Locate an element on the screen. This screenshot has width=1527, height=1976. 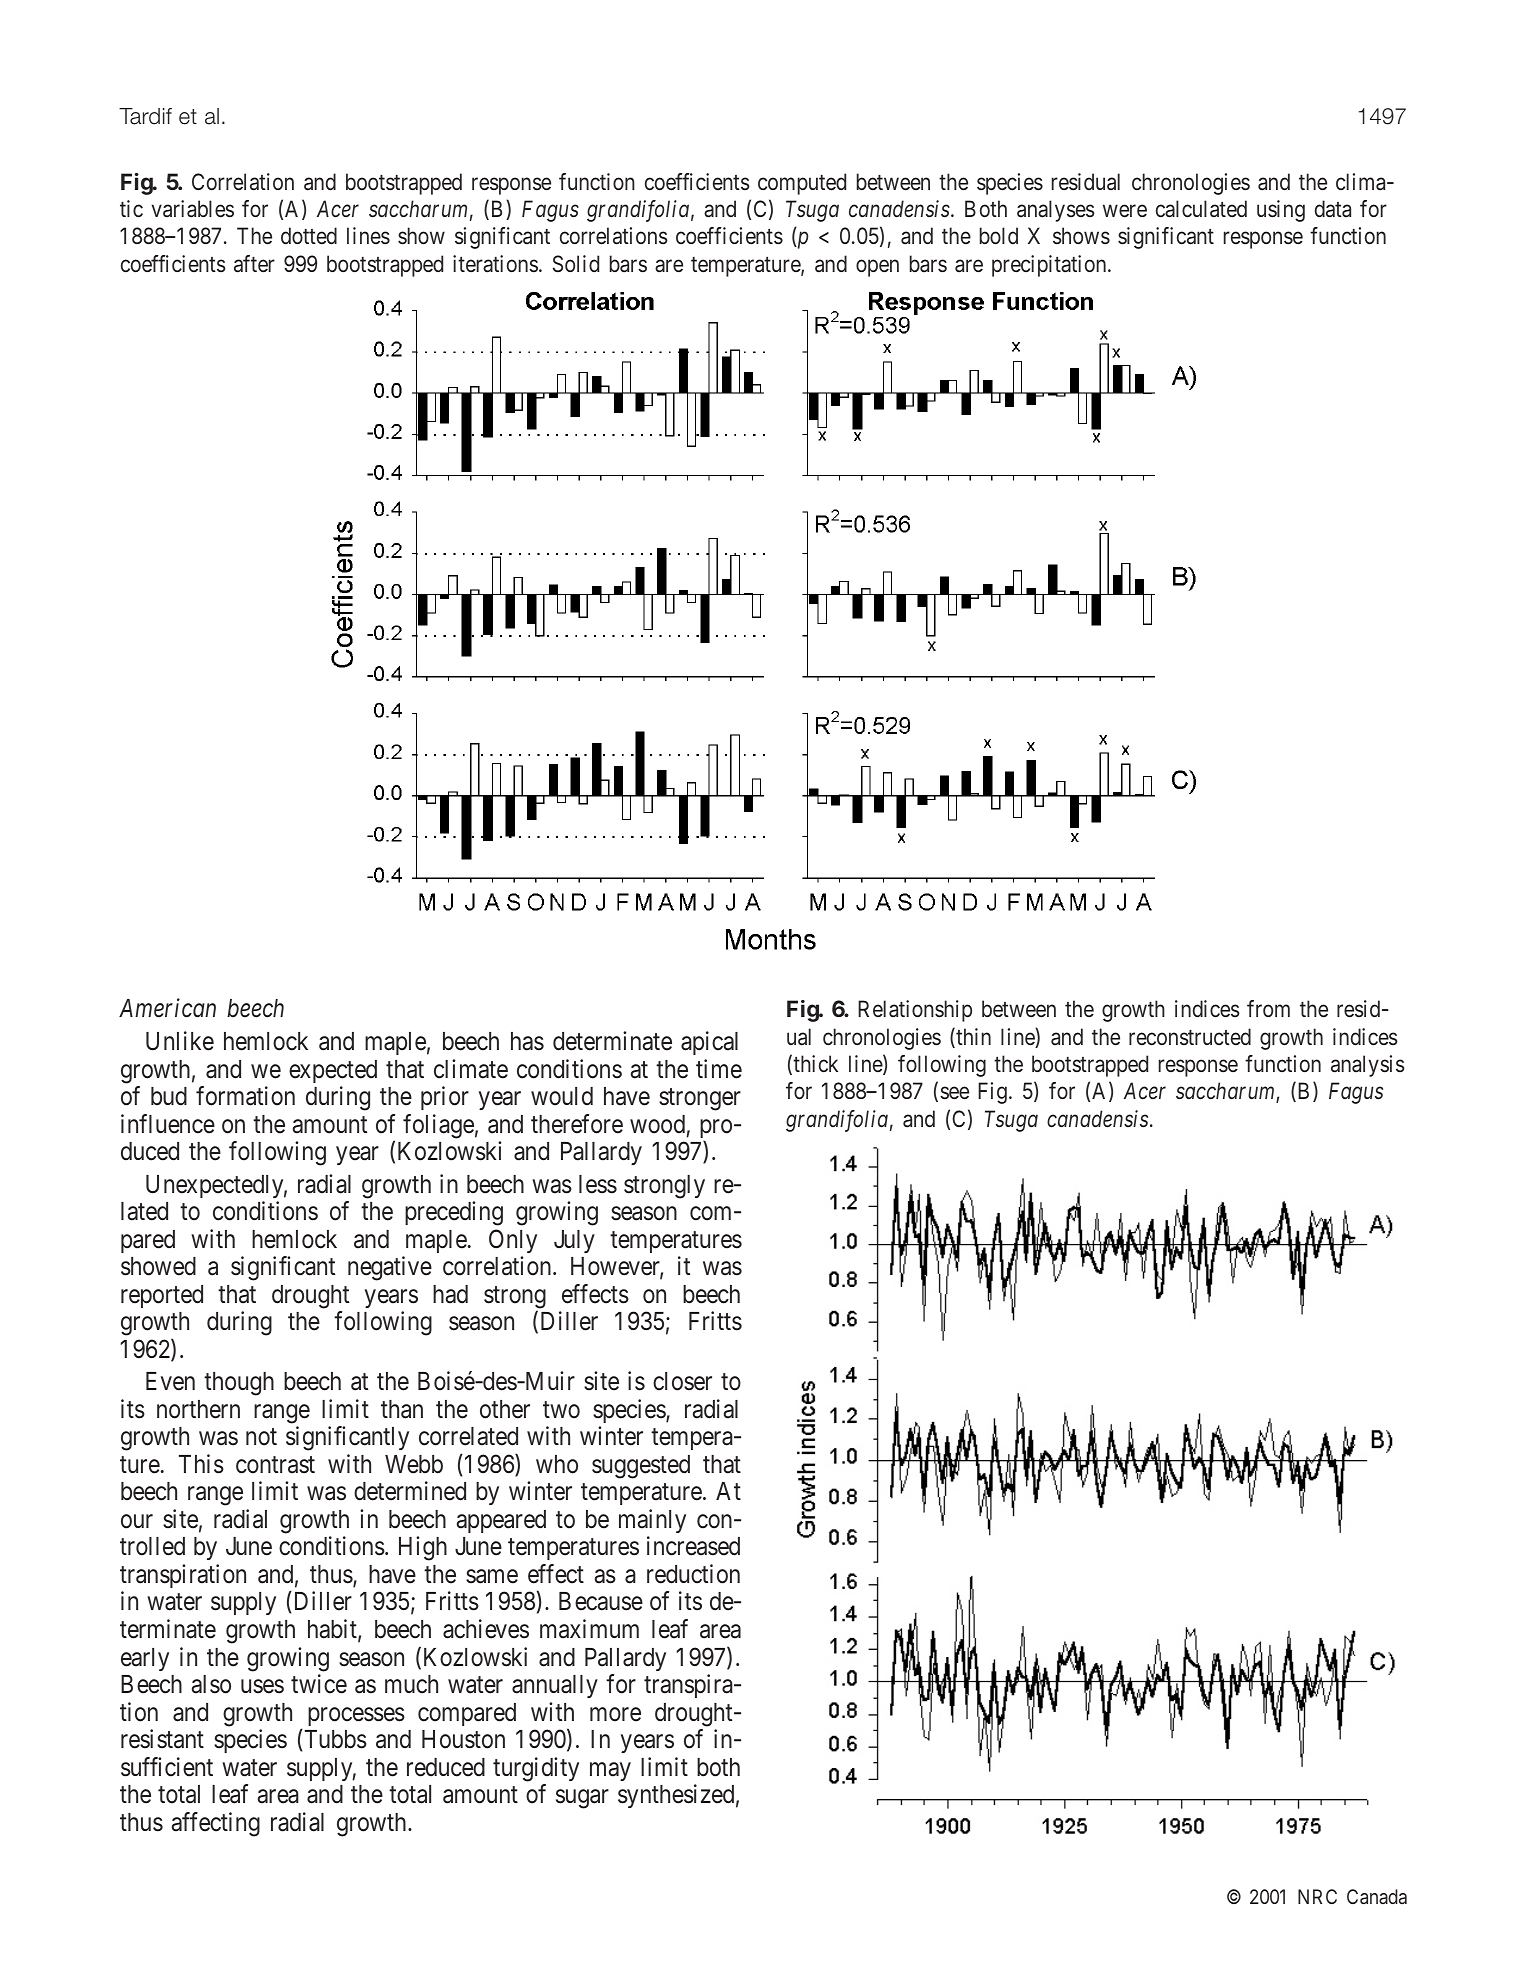
dotted is located at coordinates (309, 235).
